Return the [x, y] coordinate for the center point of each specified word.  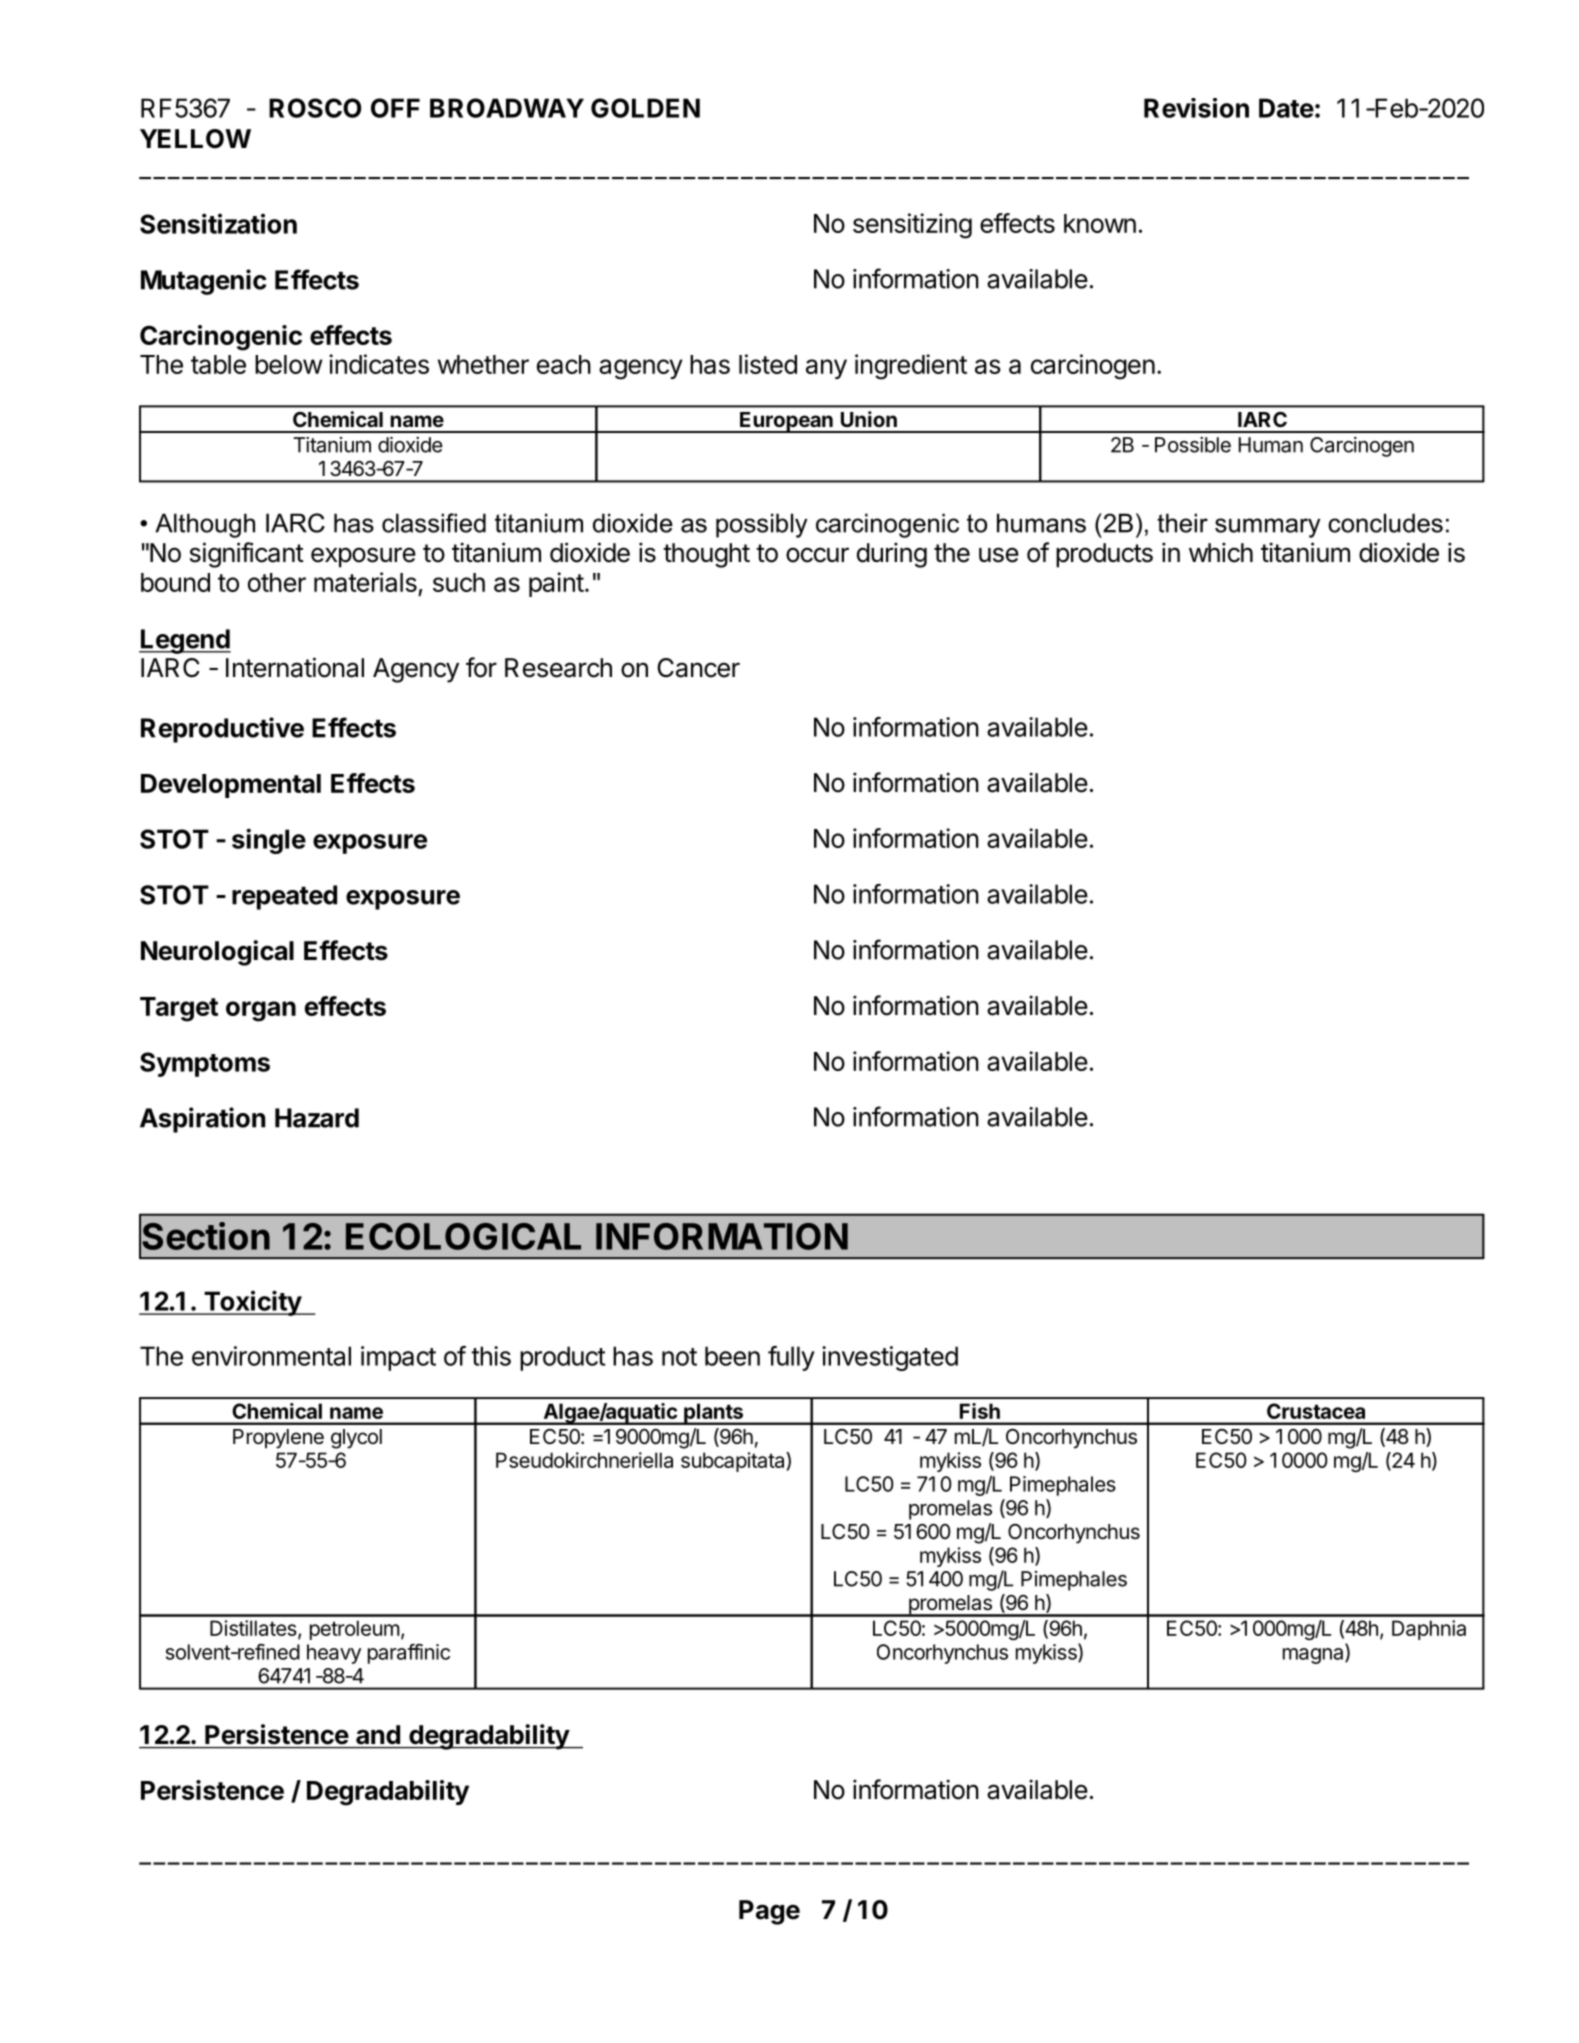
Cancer [698, 668]
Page [769, 1912]
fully [791, 1358]
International [295, 667]
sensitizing [912, 226]
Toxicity [252, 1303]
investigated [890, 1358]
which [1221, 552]
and [378, 1734]
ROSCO [315, 108]
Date [1286, 108]
